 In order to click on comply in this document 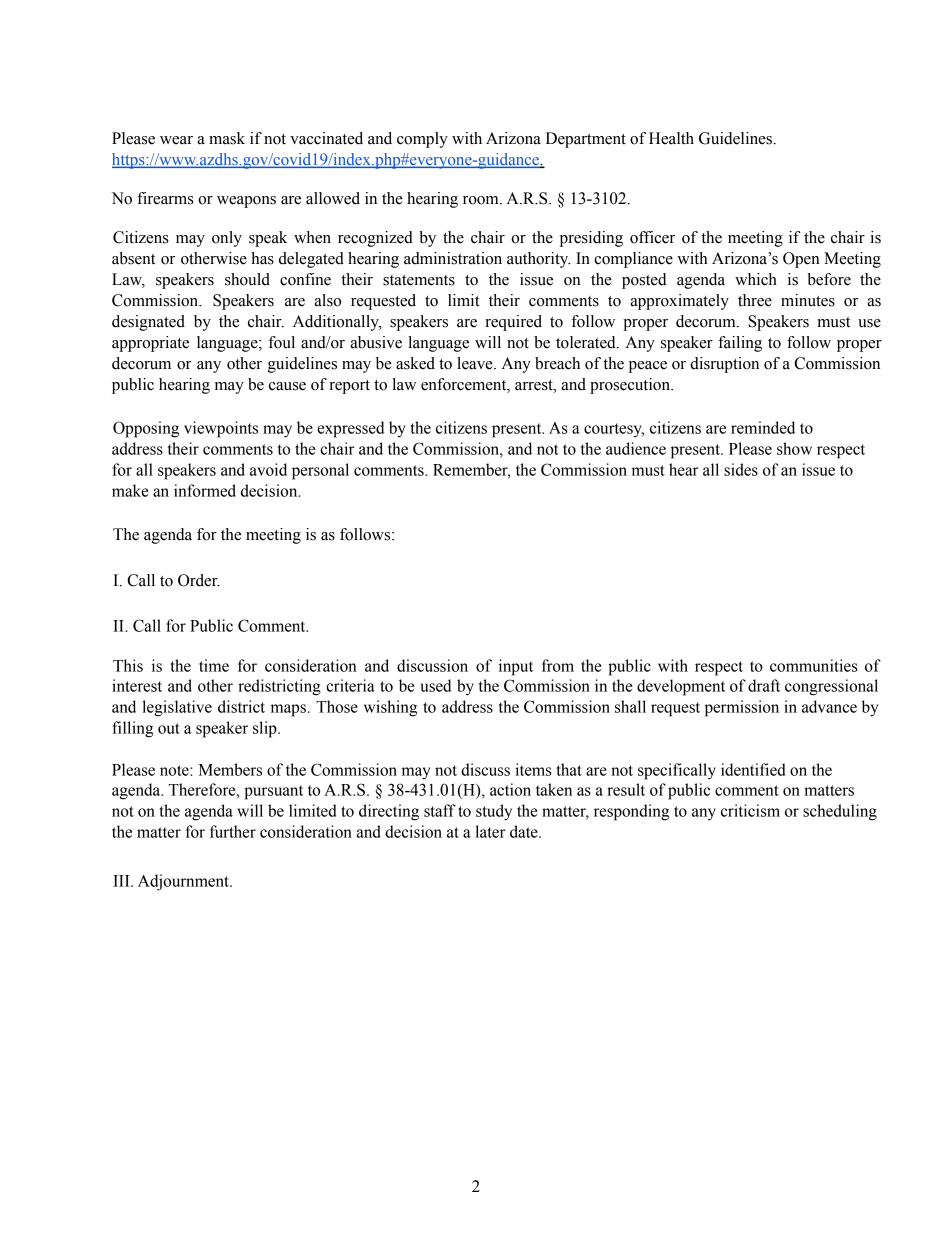, I will do `click(422, 140)`.
